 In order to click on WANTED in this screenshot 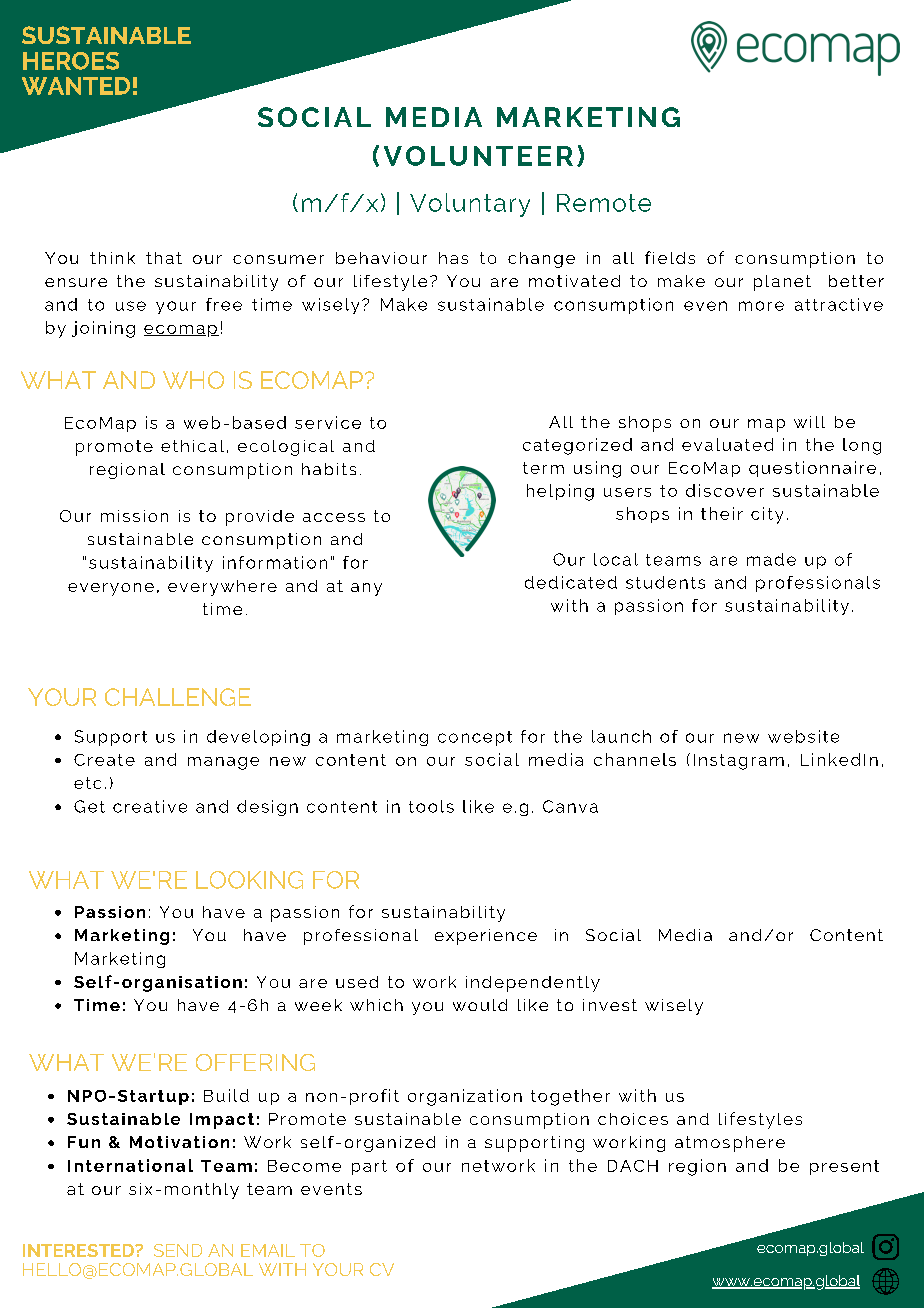, I will do `click(76, 86)`.
